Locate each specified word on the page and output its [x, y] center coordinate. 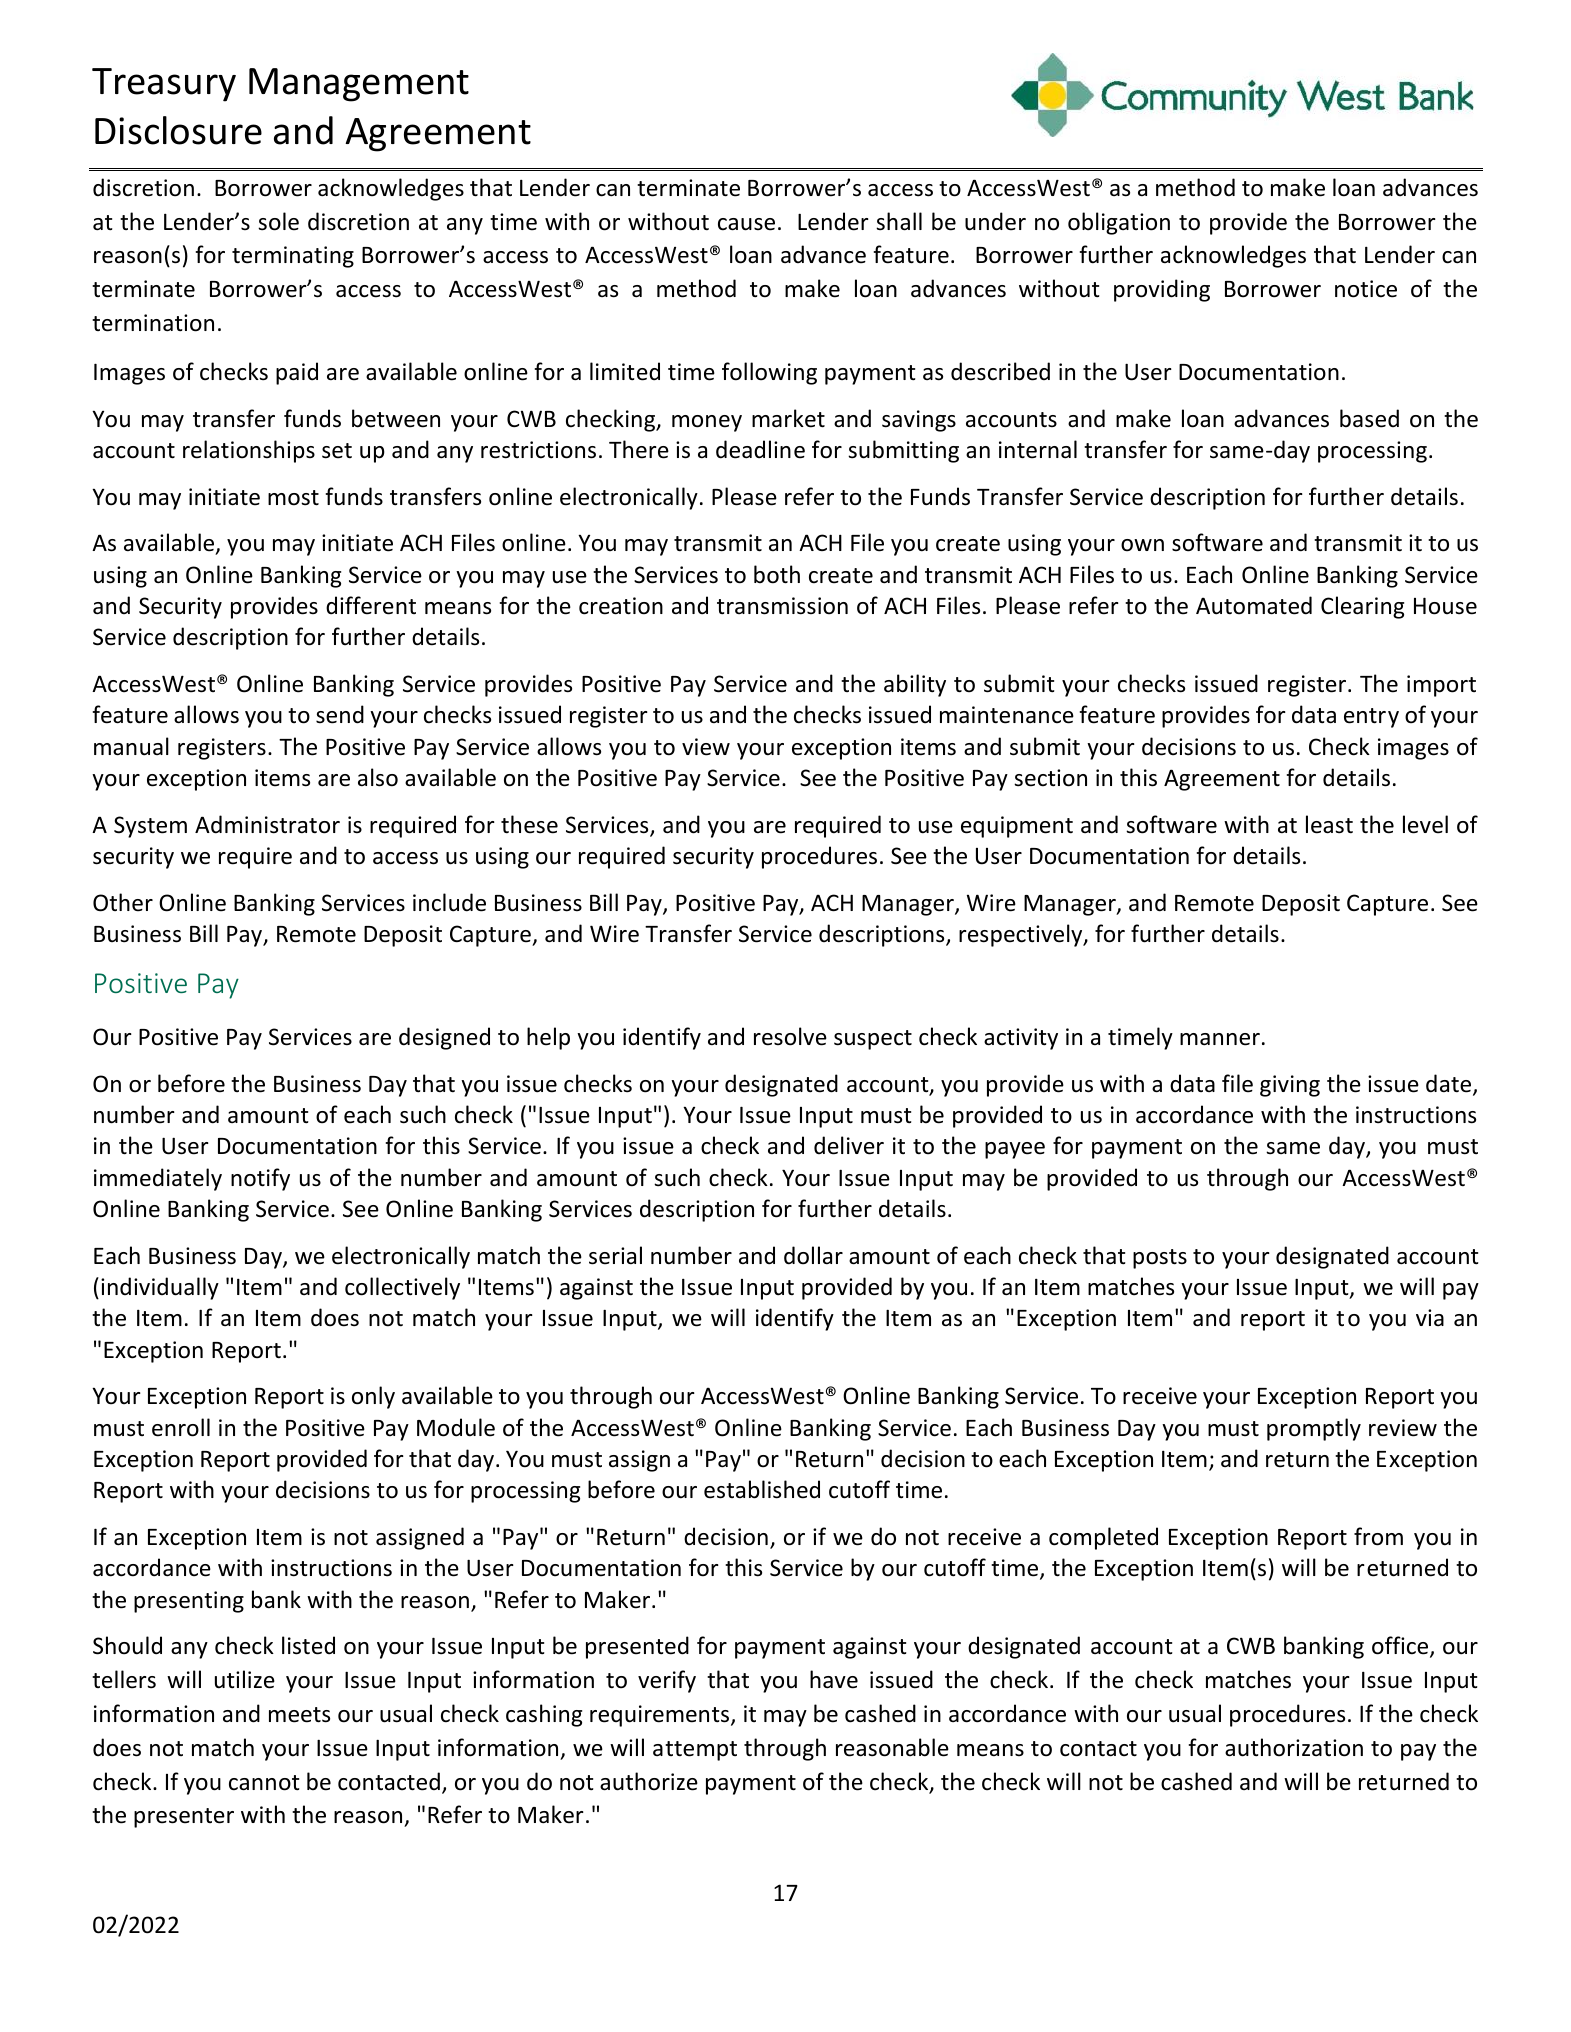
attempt [695, 1751]
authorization [1294, 1747]
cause [746, 224]
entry [1371, 718]
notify [260, 1179]
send [340, 714]
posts [1160, 1259]
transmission [782, 606]
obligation [1119, 223]
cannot [264, 1783]
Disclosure [178, 130]
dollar [813, 1255]
